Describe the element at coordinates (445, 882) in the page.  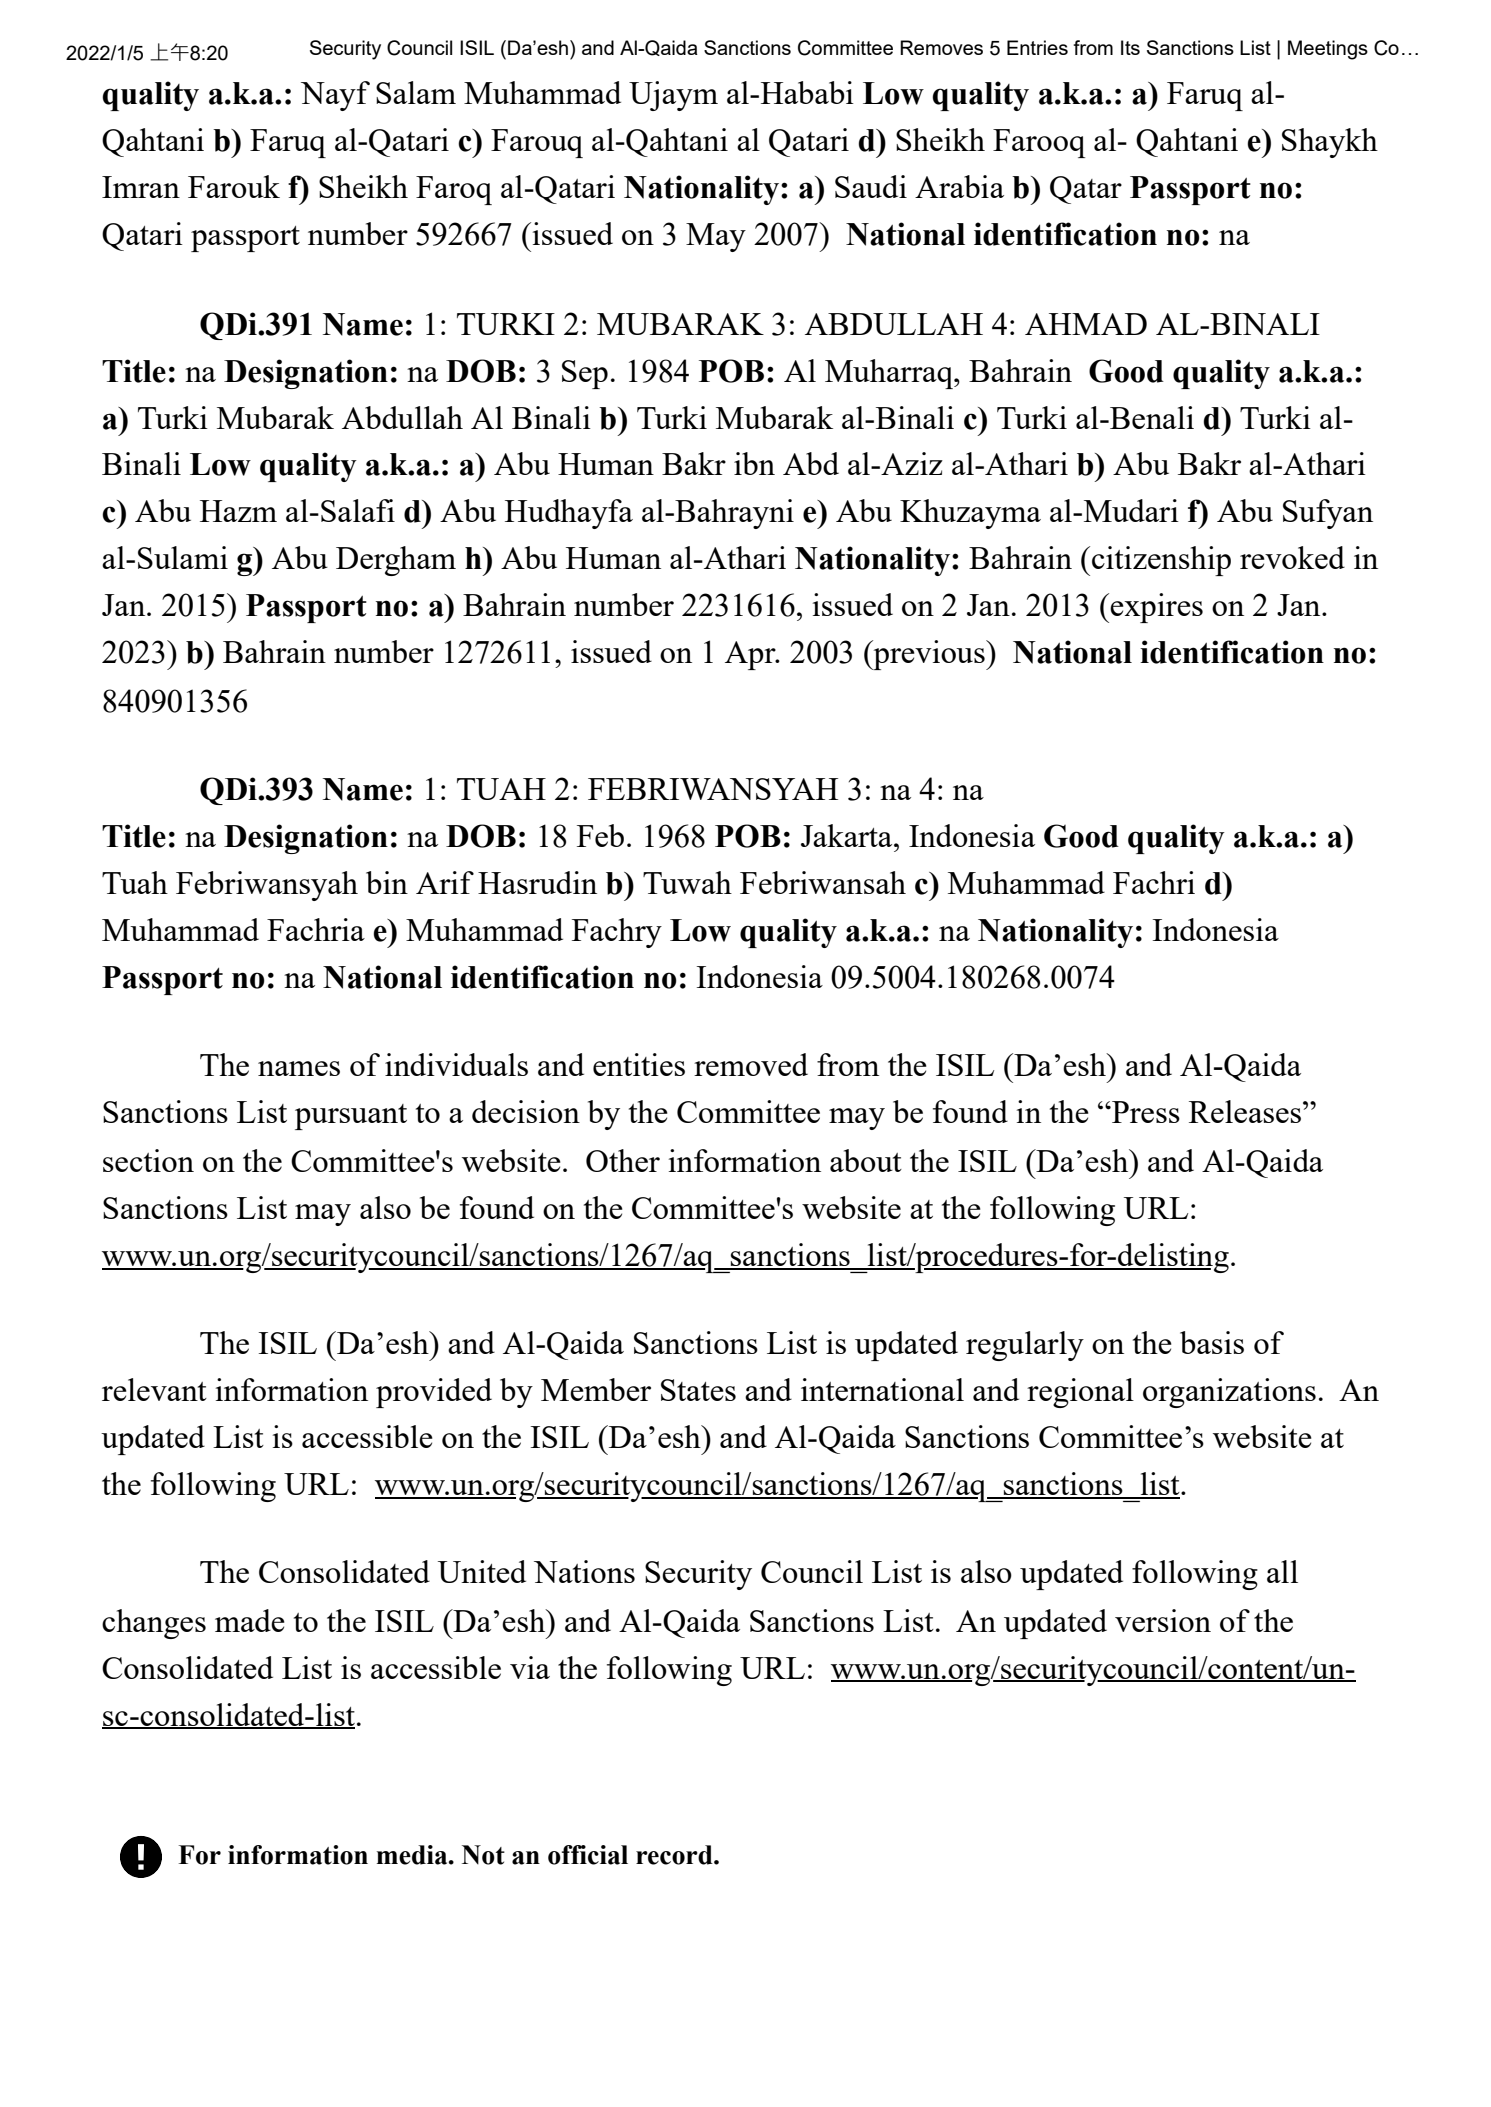
I see `Arif` at that location.
